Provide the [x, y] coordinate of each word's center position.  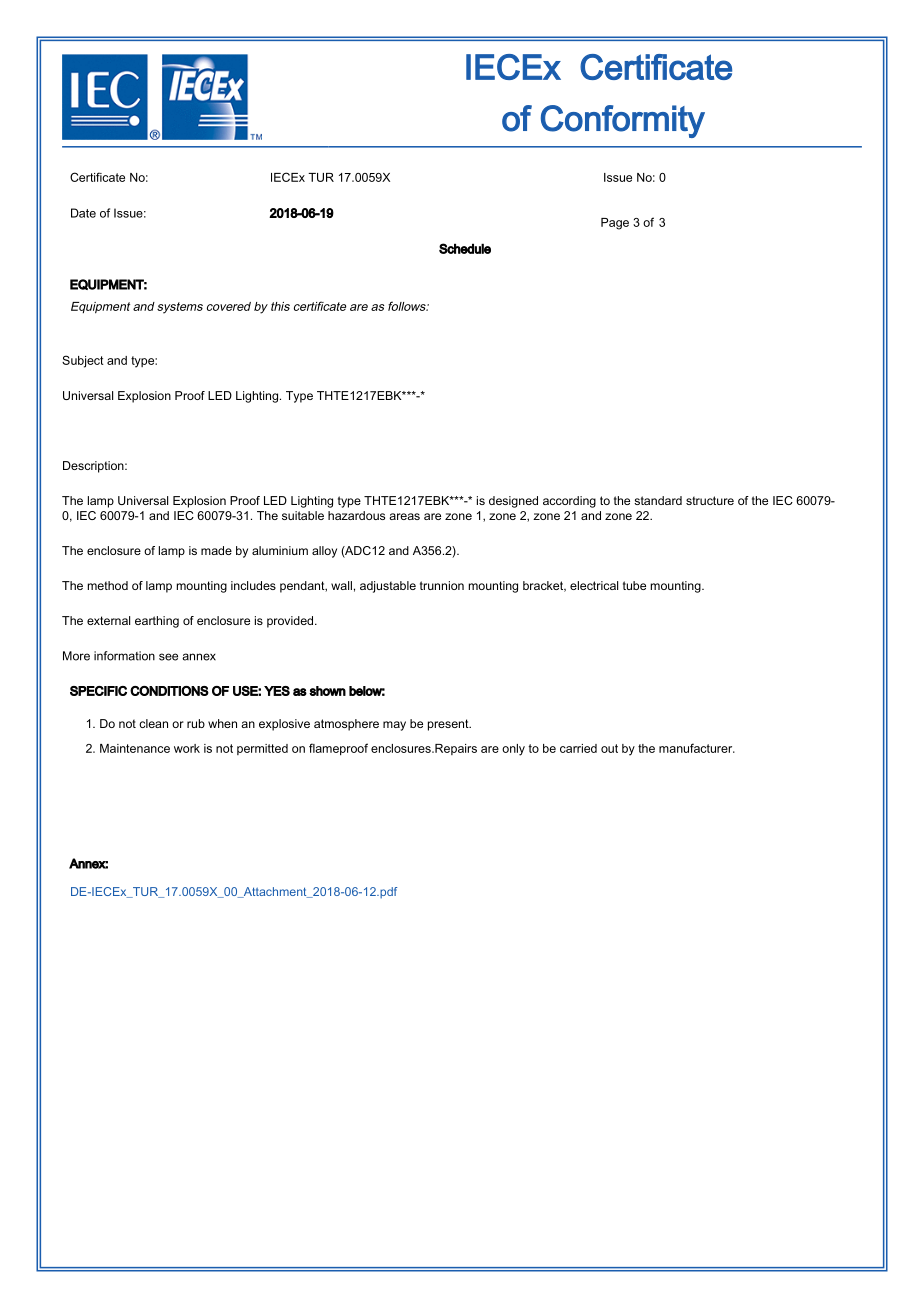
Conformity [623, 121]
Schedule [465, 248]
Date [83, 213]
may [394, 726]
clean [153, 723]
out [609, 748]
